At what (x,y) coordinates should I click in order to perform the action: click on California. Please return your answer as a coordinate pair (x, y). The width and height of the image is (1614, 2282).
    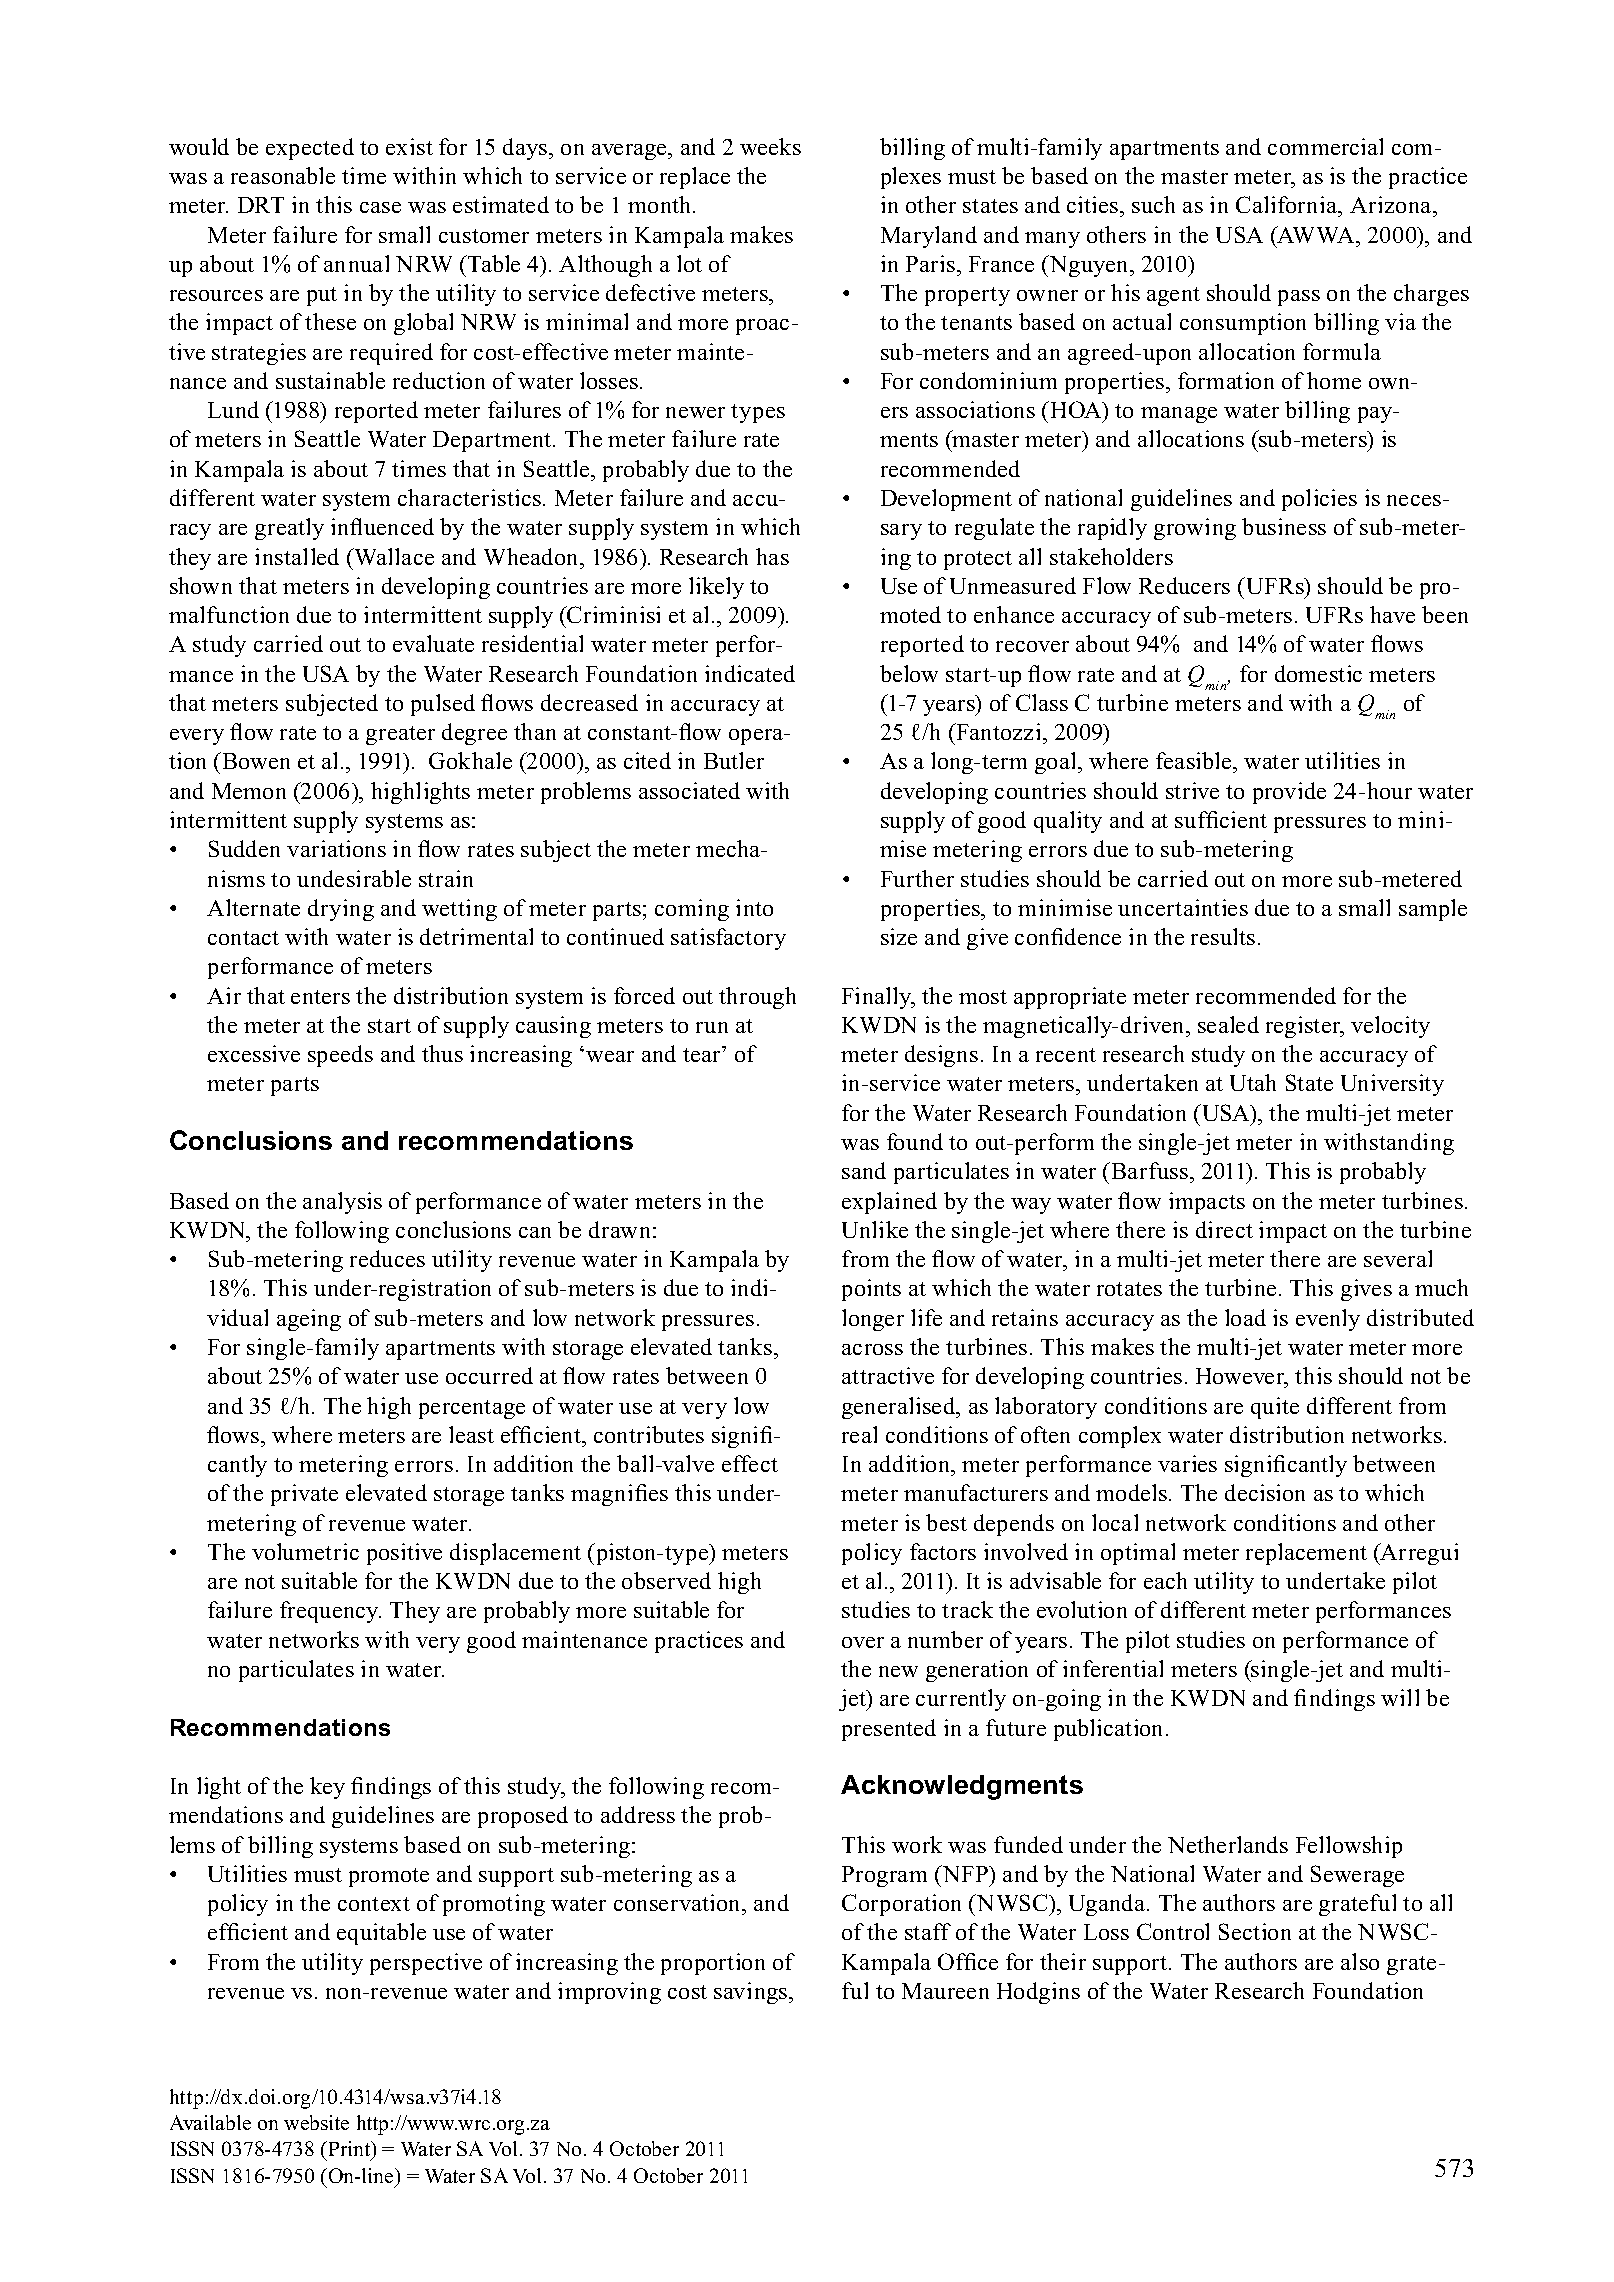
    Looking at the image, I should click on (1288, 206).
